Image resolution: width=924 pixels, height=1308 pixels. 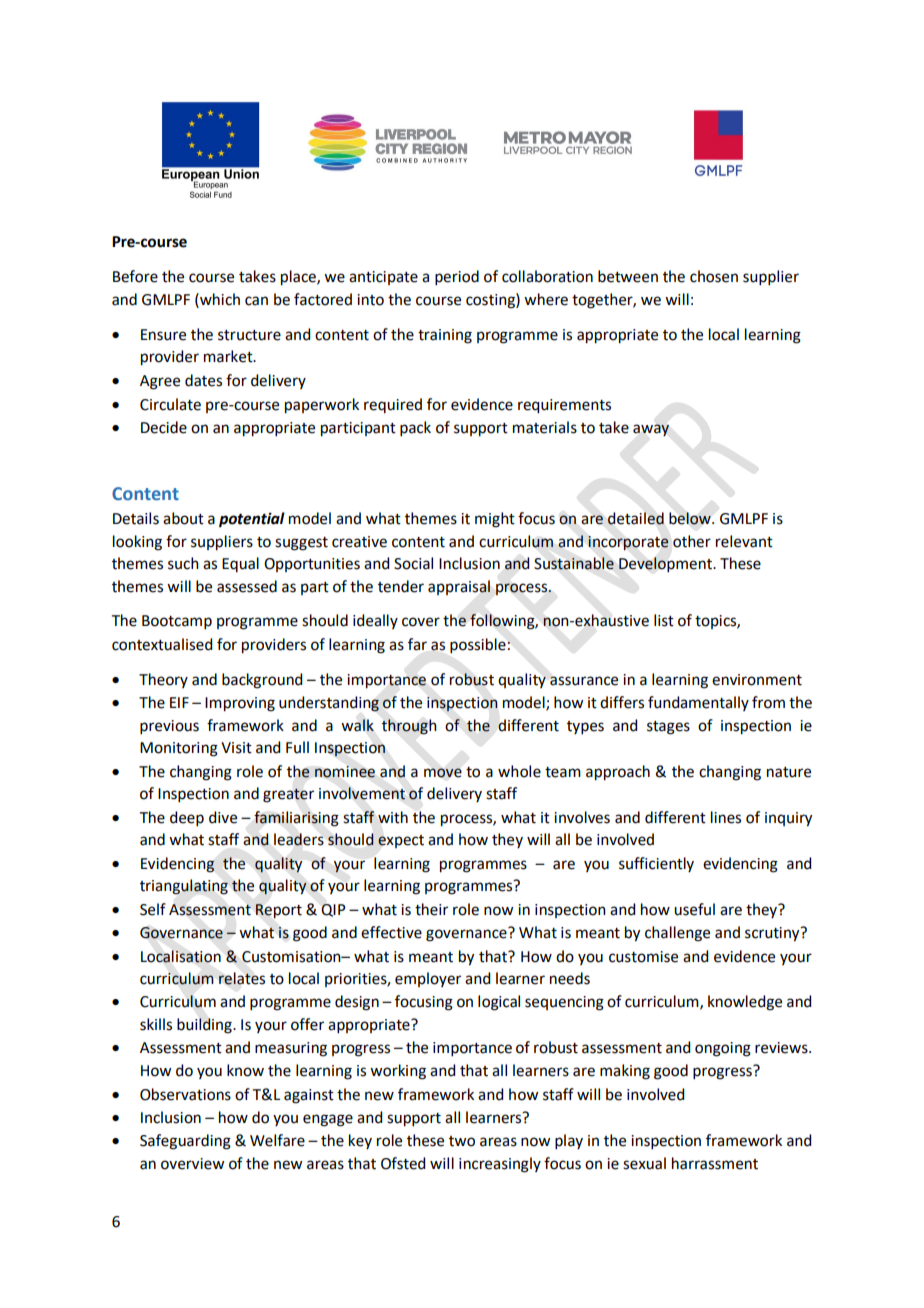 I want to click on through, so click(x=409, y=727).
